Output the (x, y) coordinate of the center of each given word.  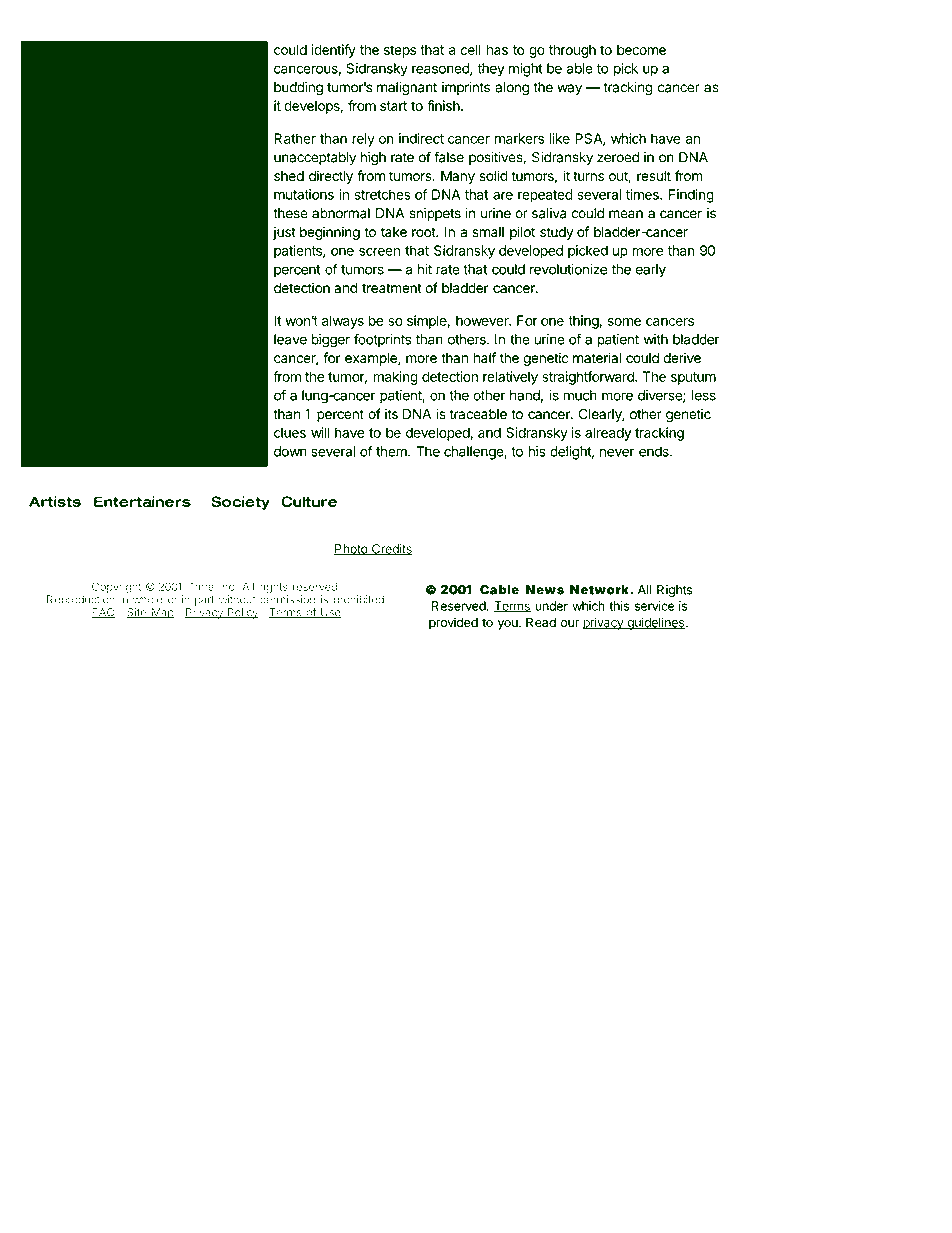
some (624, 322)
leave (290, 339)
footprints (382, 340)
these (290, 213)
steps (400, 51)
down (290, 451)
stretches (383, 194)
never (617, 452)
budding (298, 89)
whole (148, 599)
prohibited (360, 600)
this (619, 606)
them (392, 451)
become (641, 49)
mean (626, 214)
